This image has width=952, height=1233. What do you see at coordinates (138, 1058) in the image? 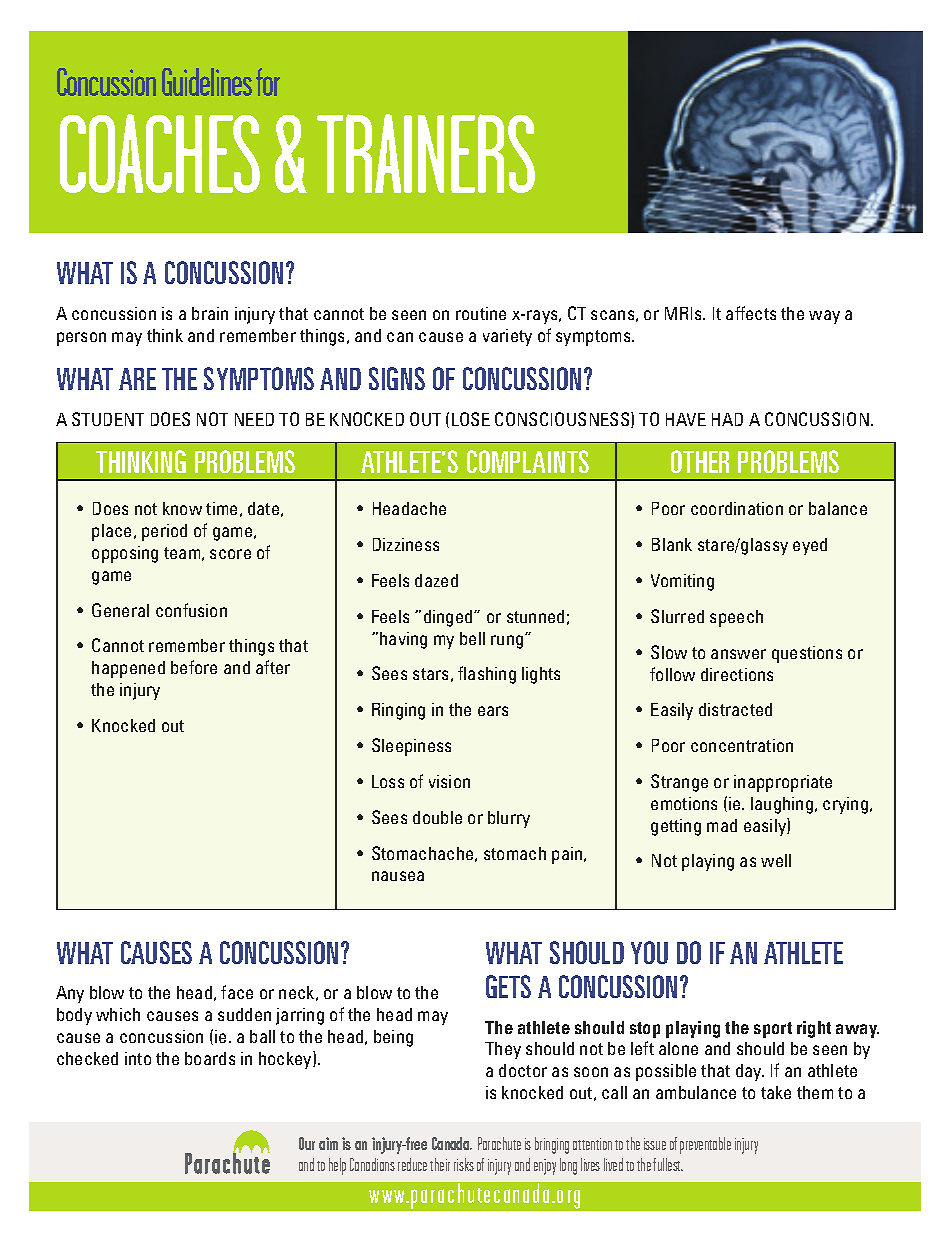
I see `into` at bounding box center [138, 1058].
